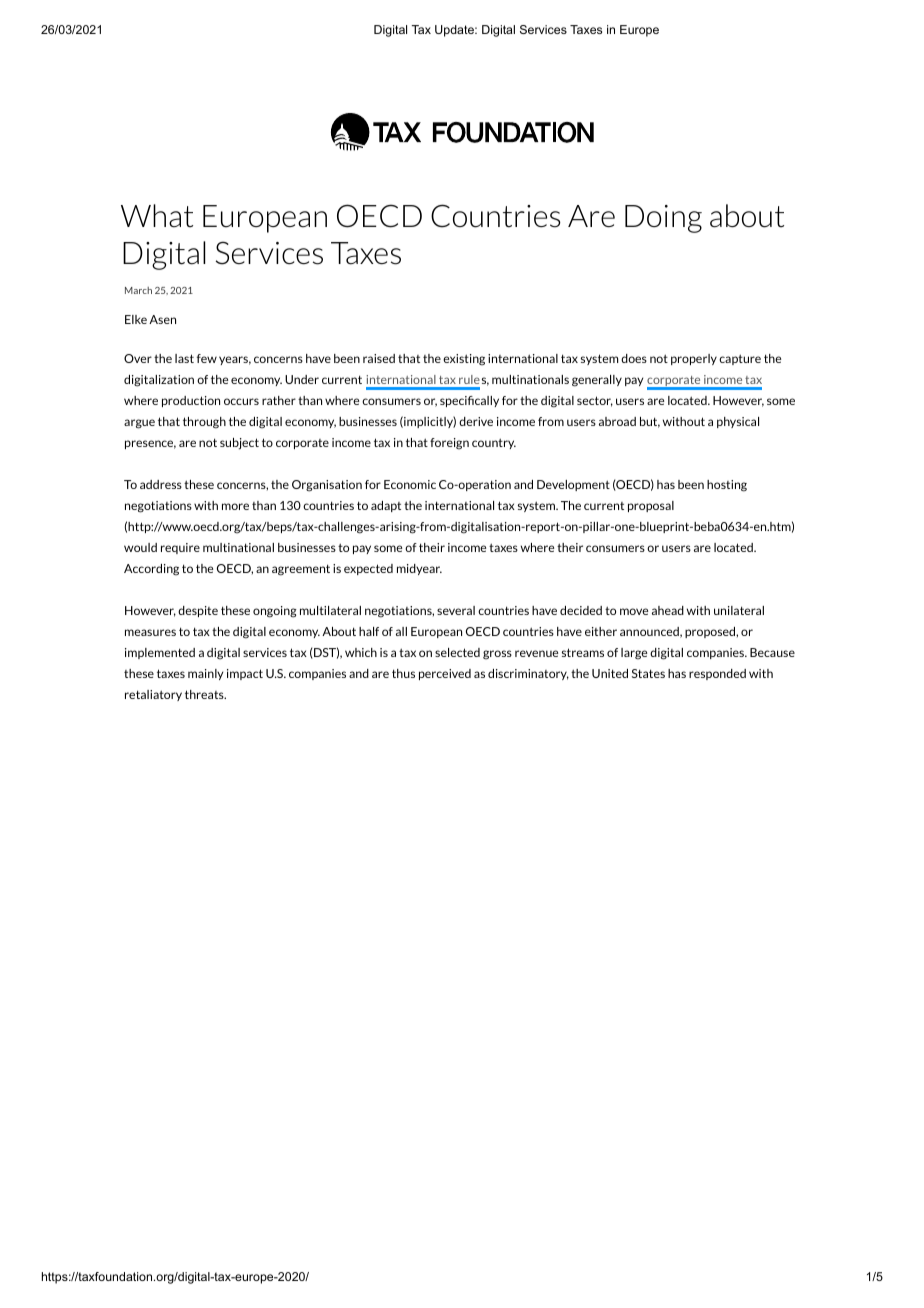  What do you see at coordinates (717, 674) in the page?
I see `responded` at bounding box center [717, 674].
